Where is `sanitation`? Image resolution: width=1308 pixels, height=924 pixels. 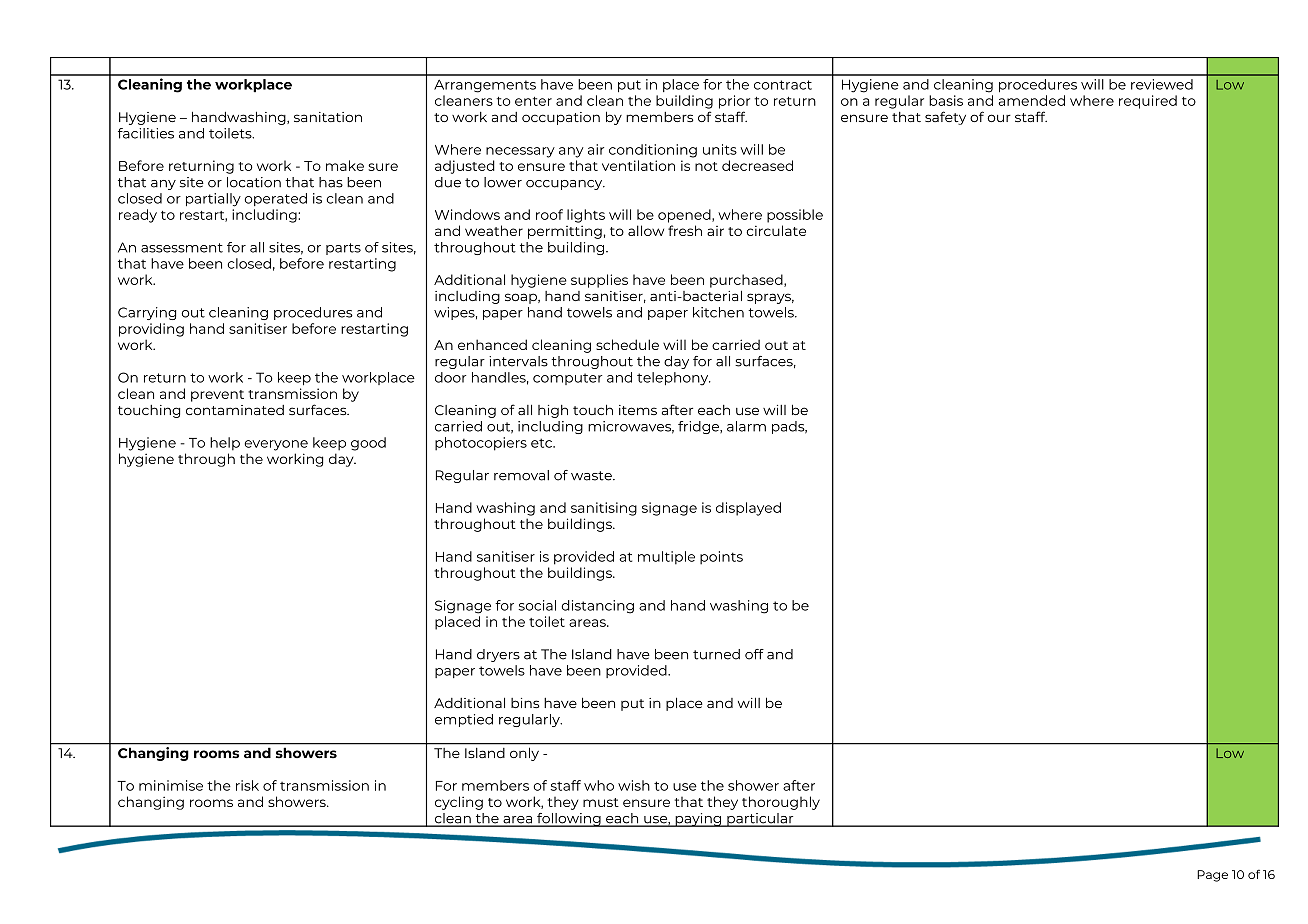
sanitation is located at coordinates (328, 117).
